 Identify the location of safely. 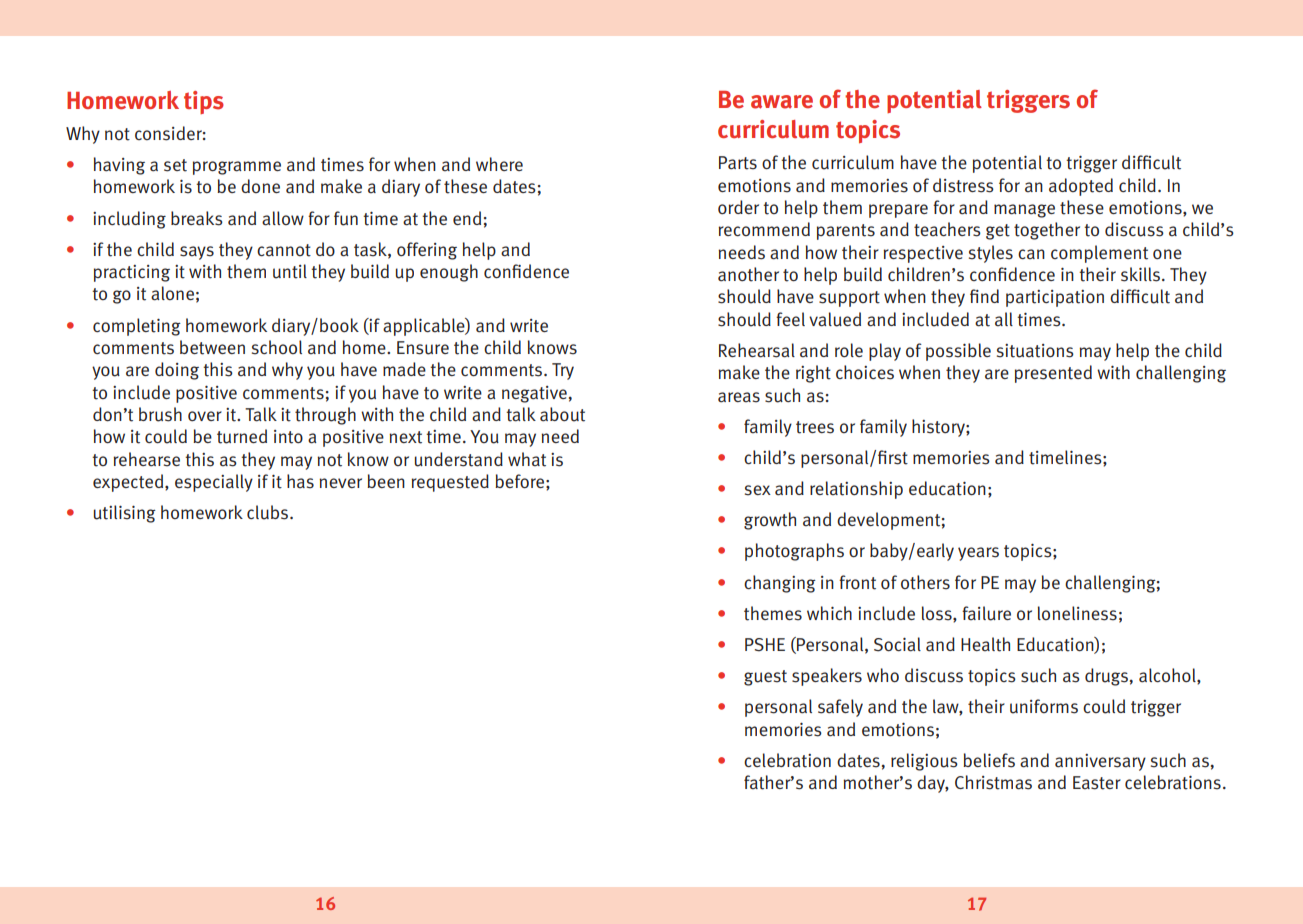
(840, 708).
